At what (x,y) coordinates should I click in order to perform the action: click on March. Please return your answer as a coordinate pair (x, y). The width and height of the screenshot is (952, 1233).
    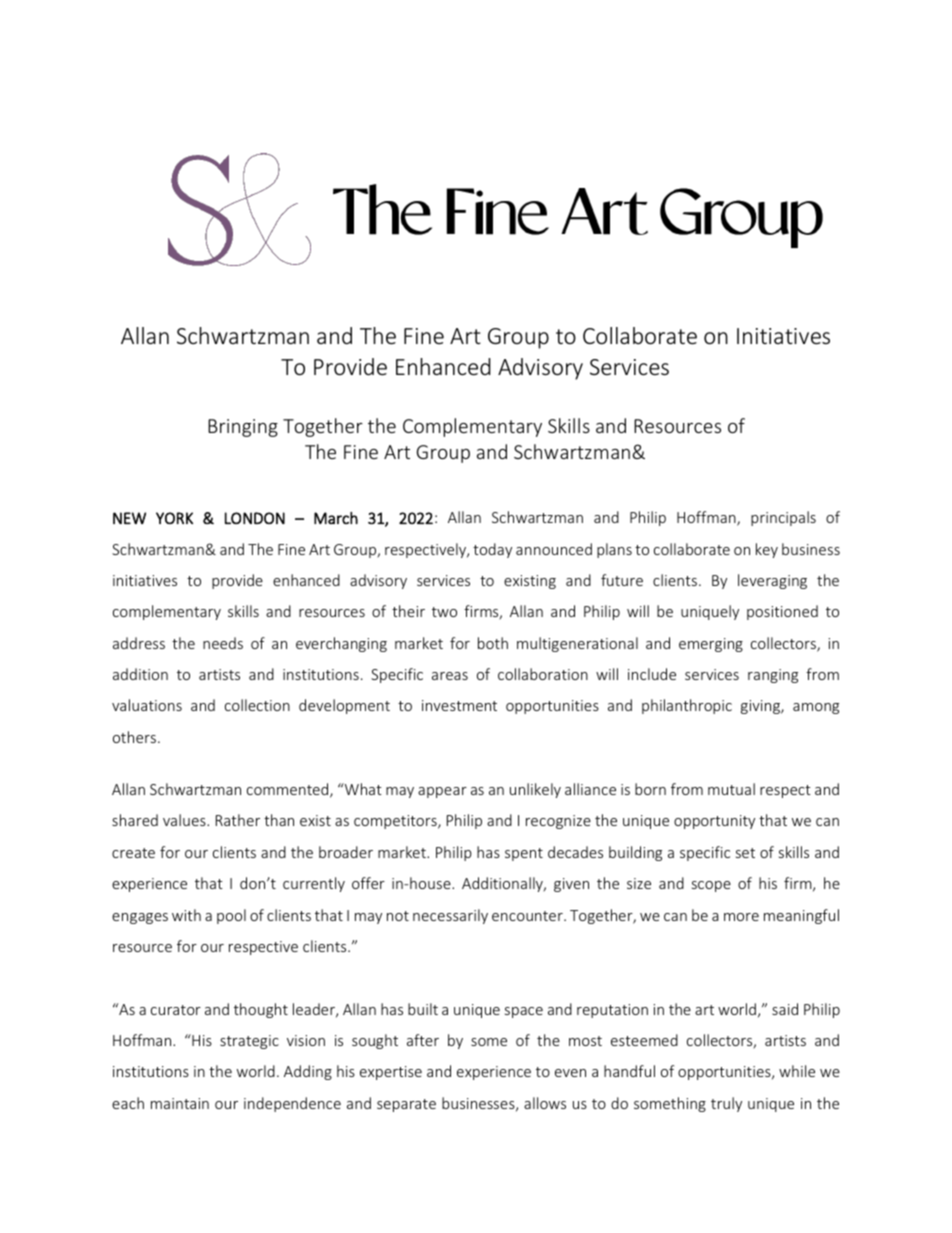
    Looking at the image, I should click on (336, 518).
